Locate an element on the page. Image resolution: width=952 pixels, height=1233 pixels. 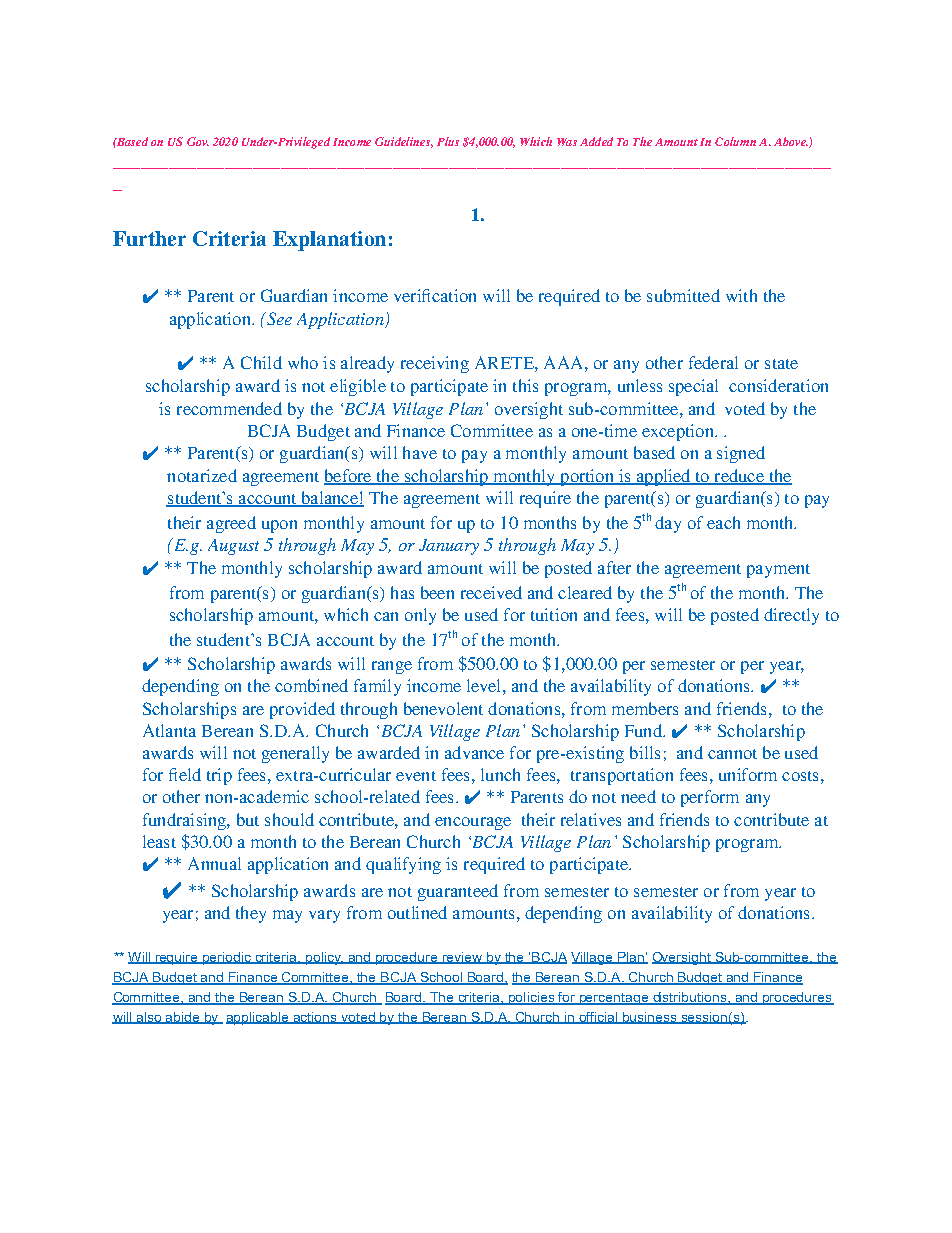
payment is located at coordinates (778, 571).
